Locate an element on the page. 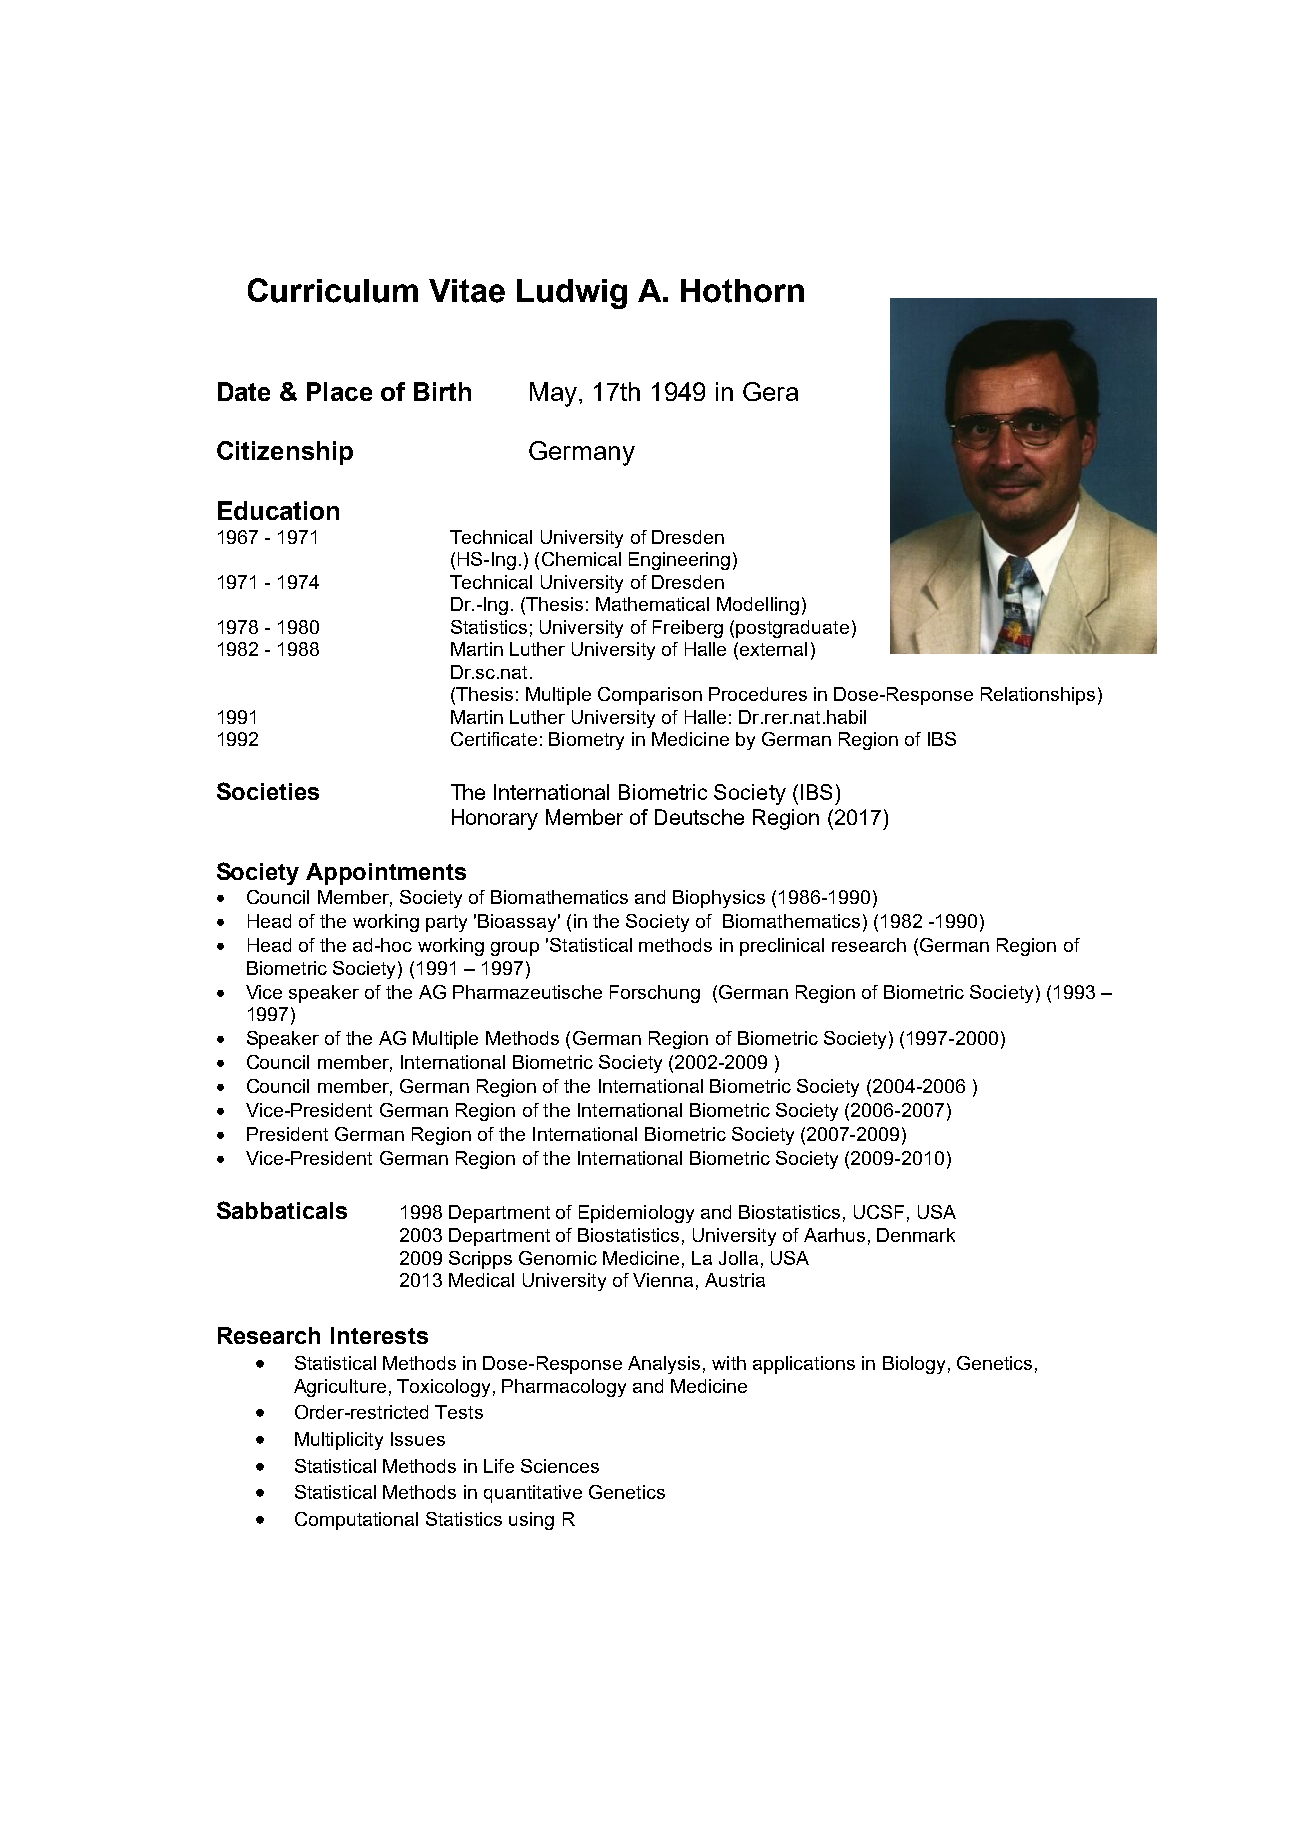  Relationships is located at coordinates (1038, 696).
